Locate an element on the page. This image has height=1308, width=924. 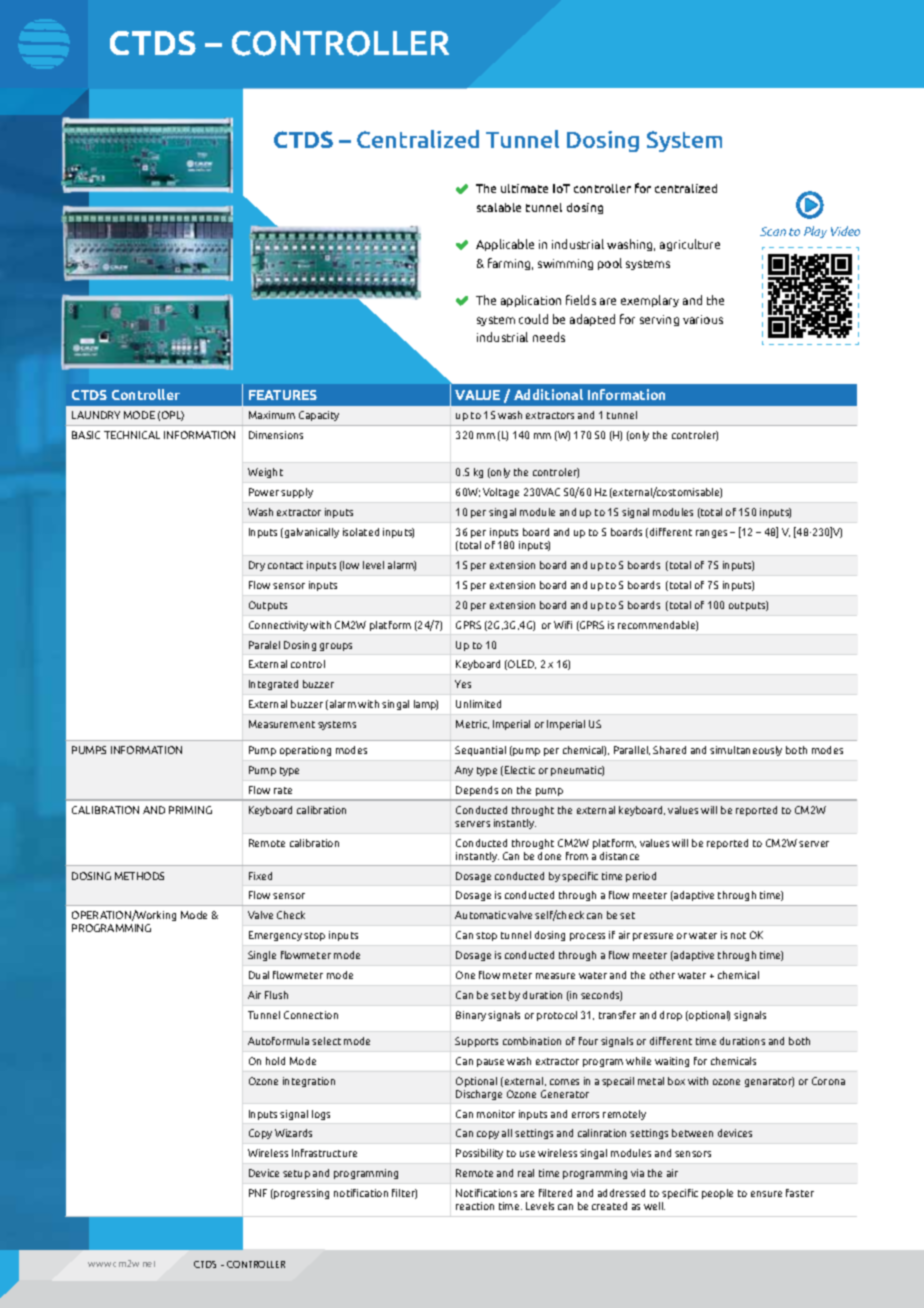
Voltage is located at coordinates (501, 493).
